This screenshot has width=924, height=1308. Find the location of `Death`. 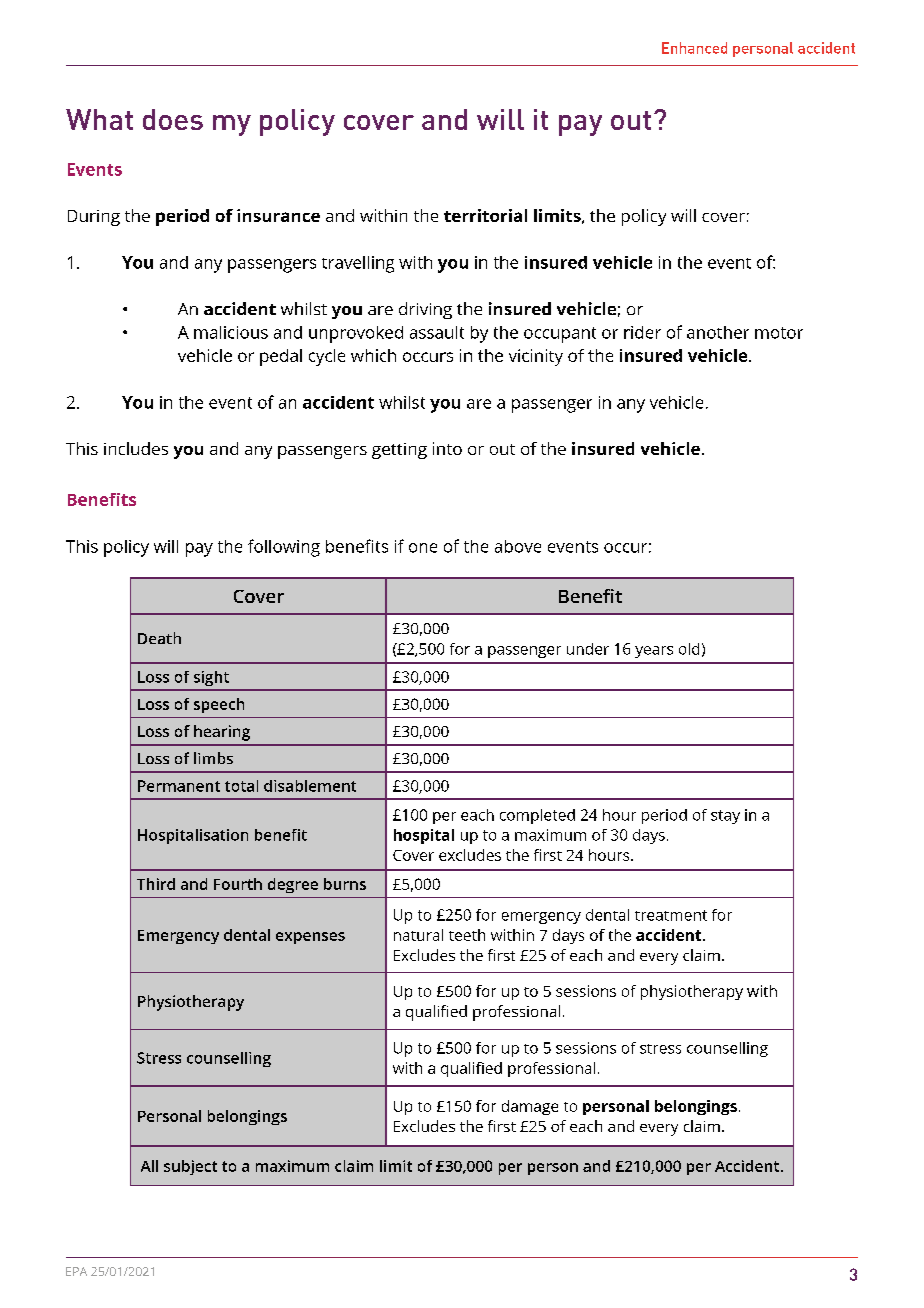

Death is located at coordinates (159, 638).
